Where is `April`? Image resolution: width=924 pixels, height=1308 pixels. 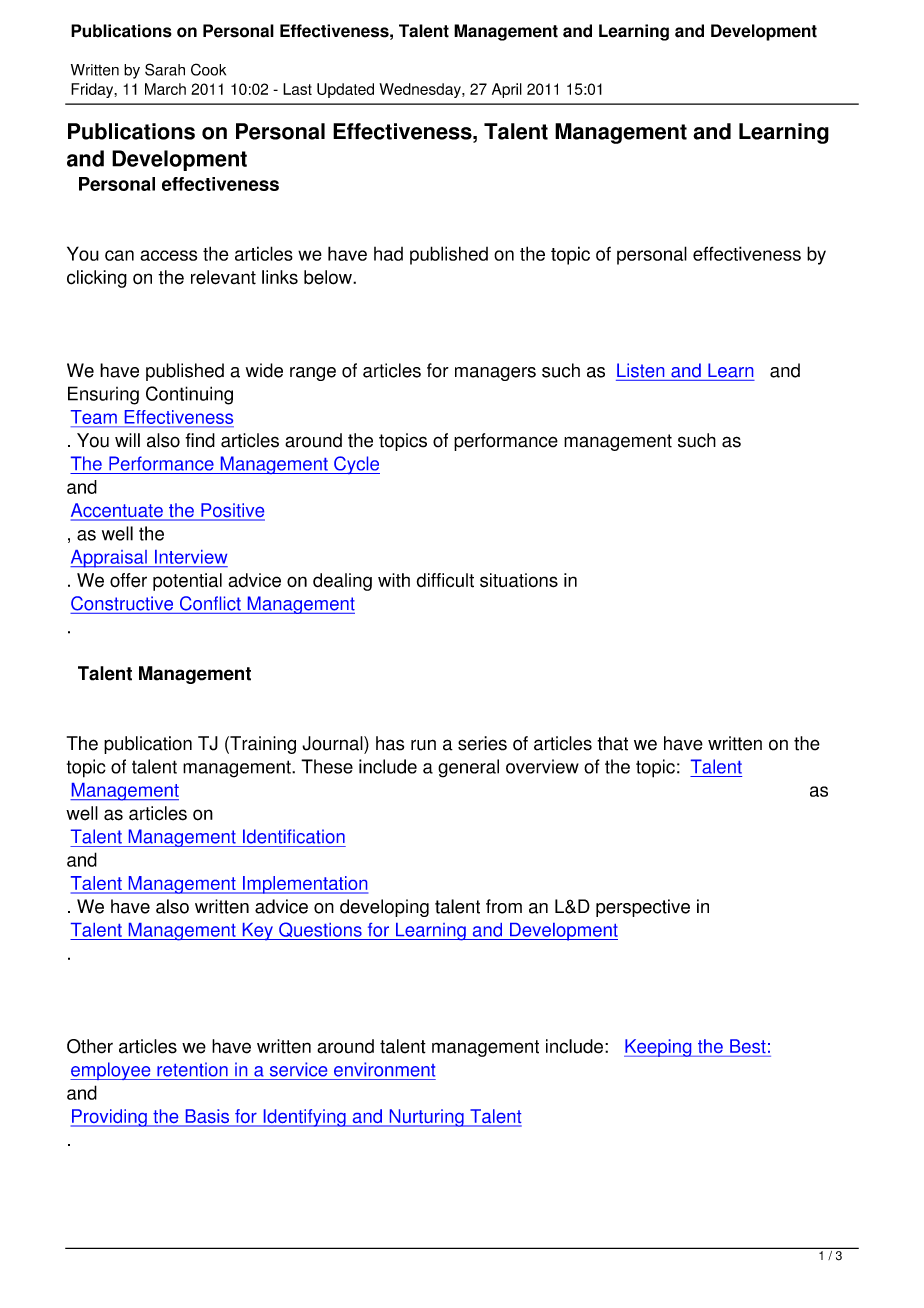
April is located at coordinates (507, 90).
